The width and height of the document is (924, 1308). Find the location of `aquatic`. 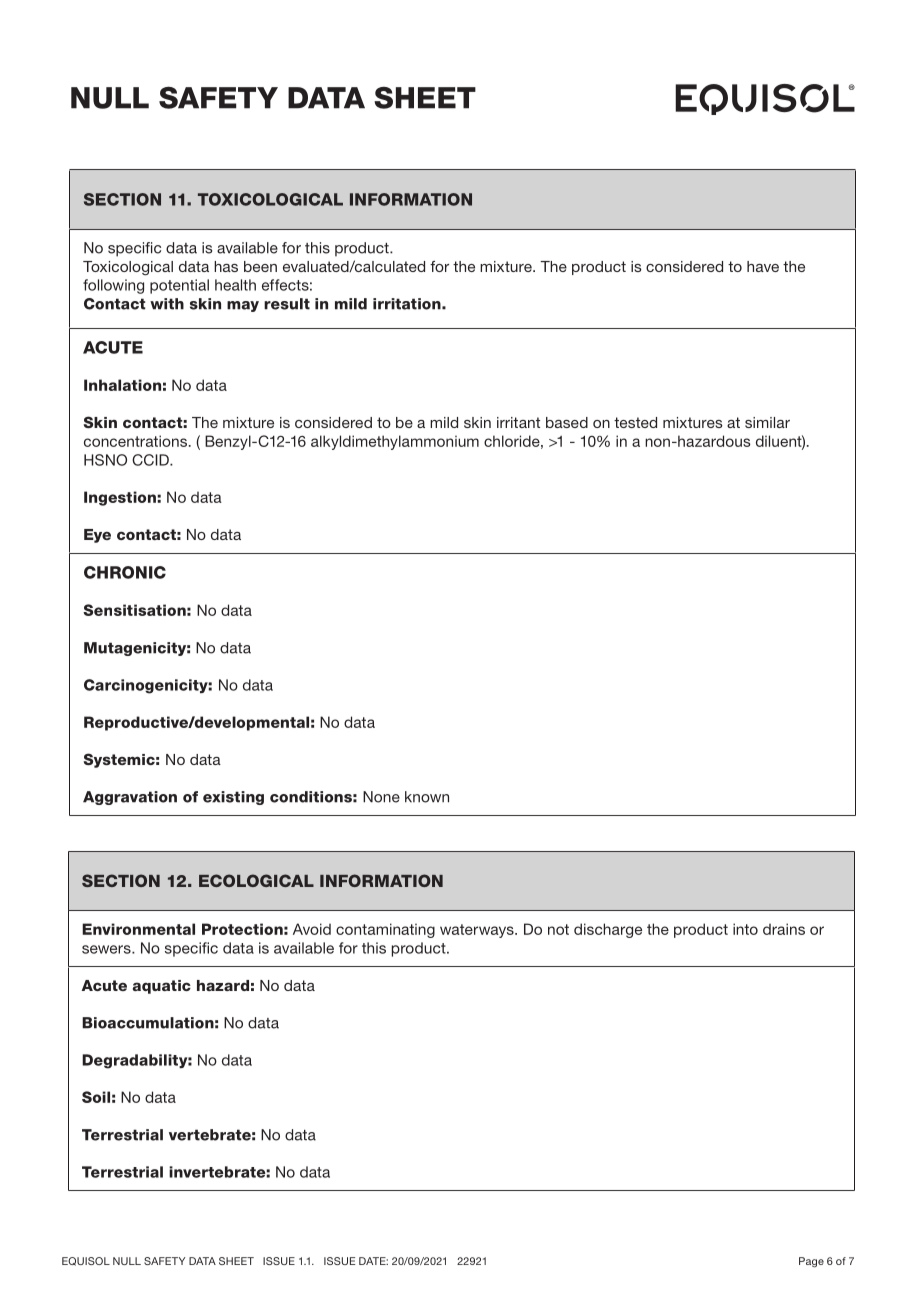

aquatic is located at coordinates (162, 987).
